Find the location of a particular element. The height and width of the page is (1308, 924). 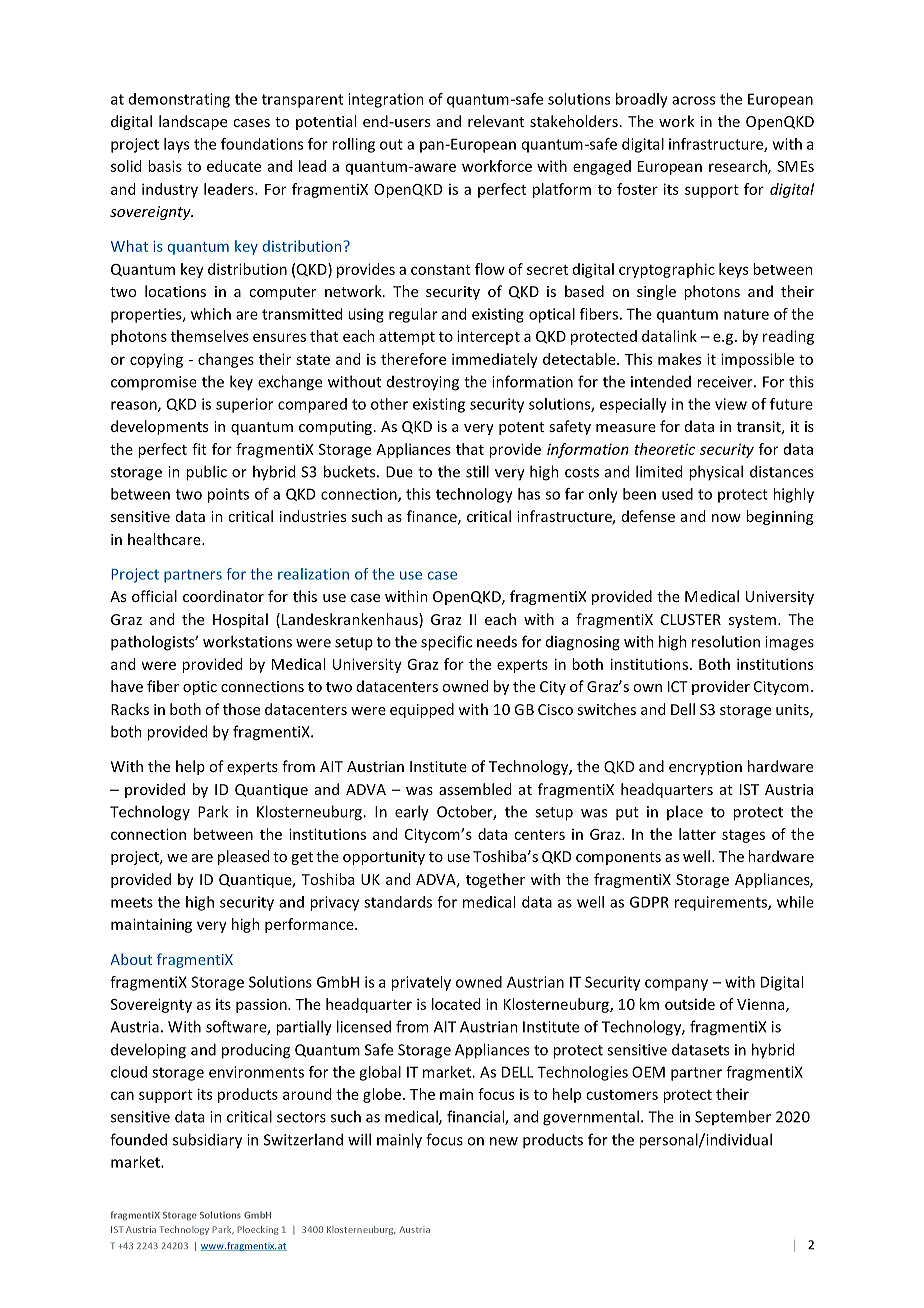

specific is located at coordinates (446, 643).
